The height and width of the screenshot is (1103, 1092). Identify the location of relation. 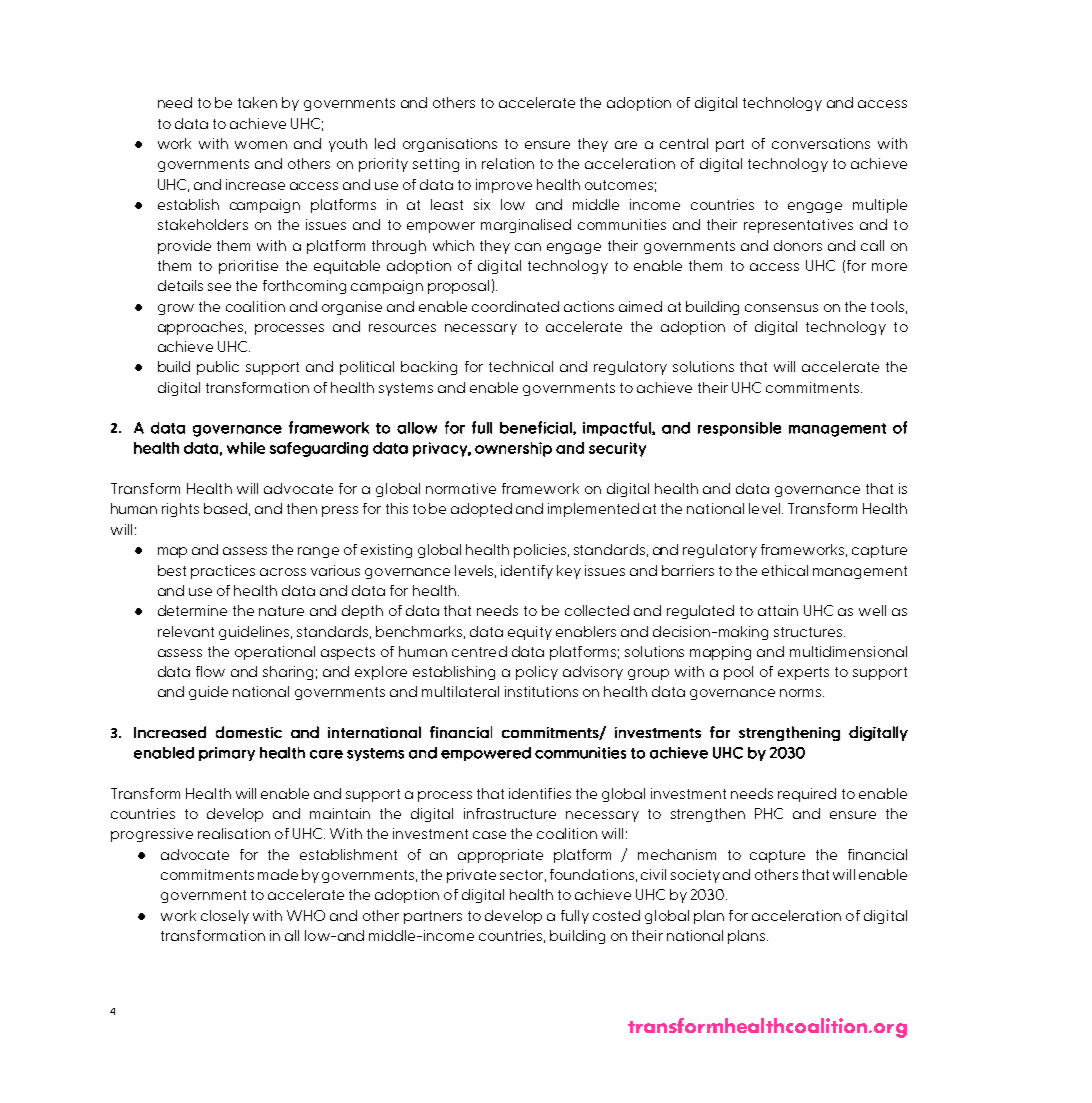
(508, 163).
